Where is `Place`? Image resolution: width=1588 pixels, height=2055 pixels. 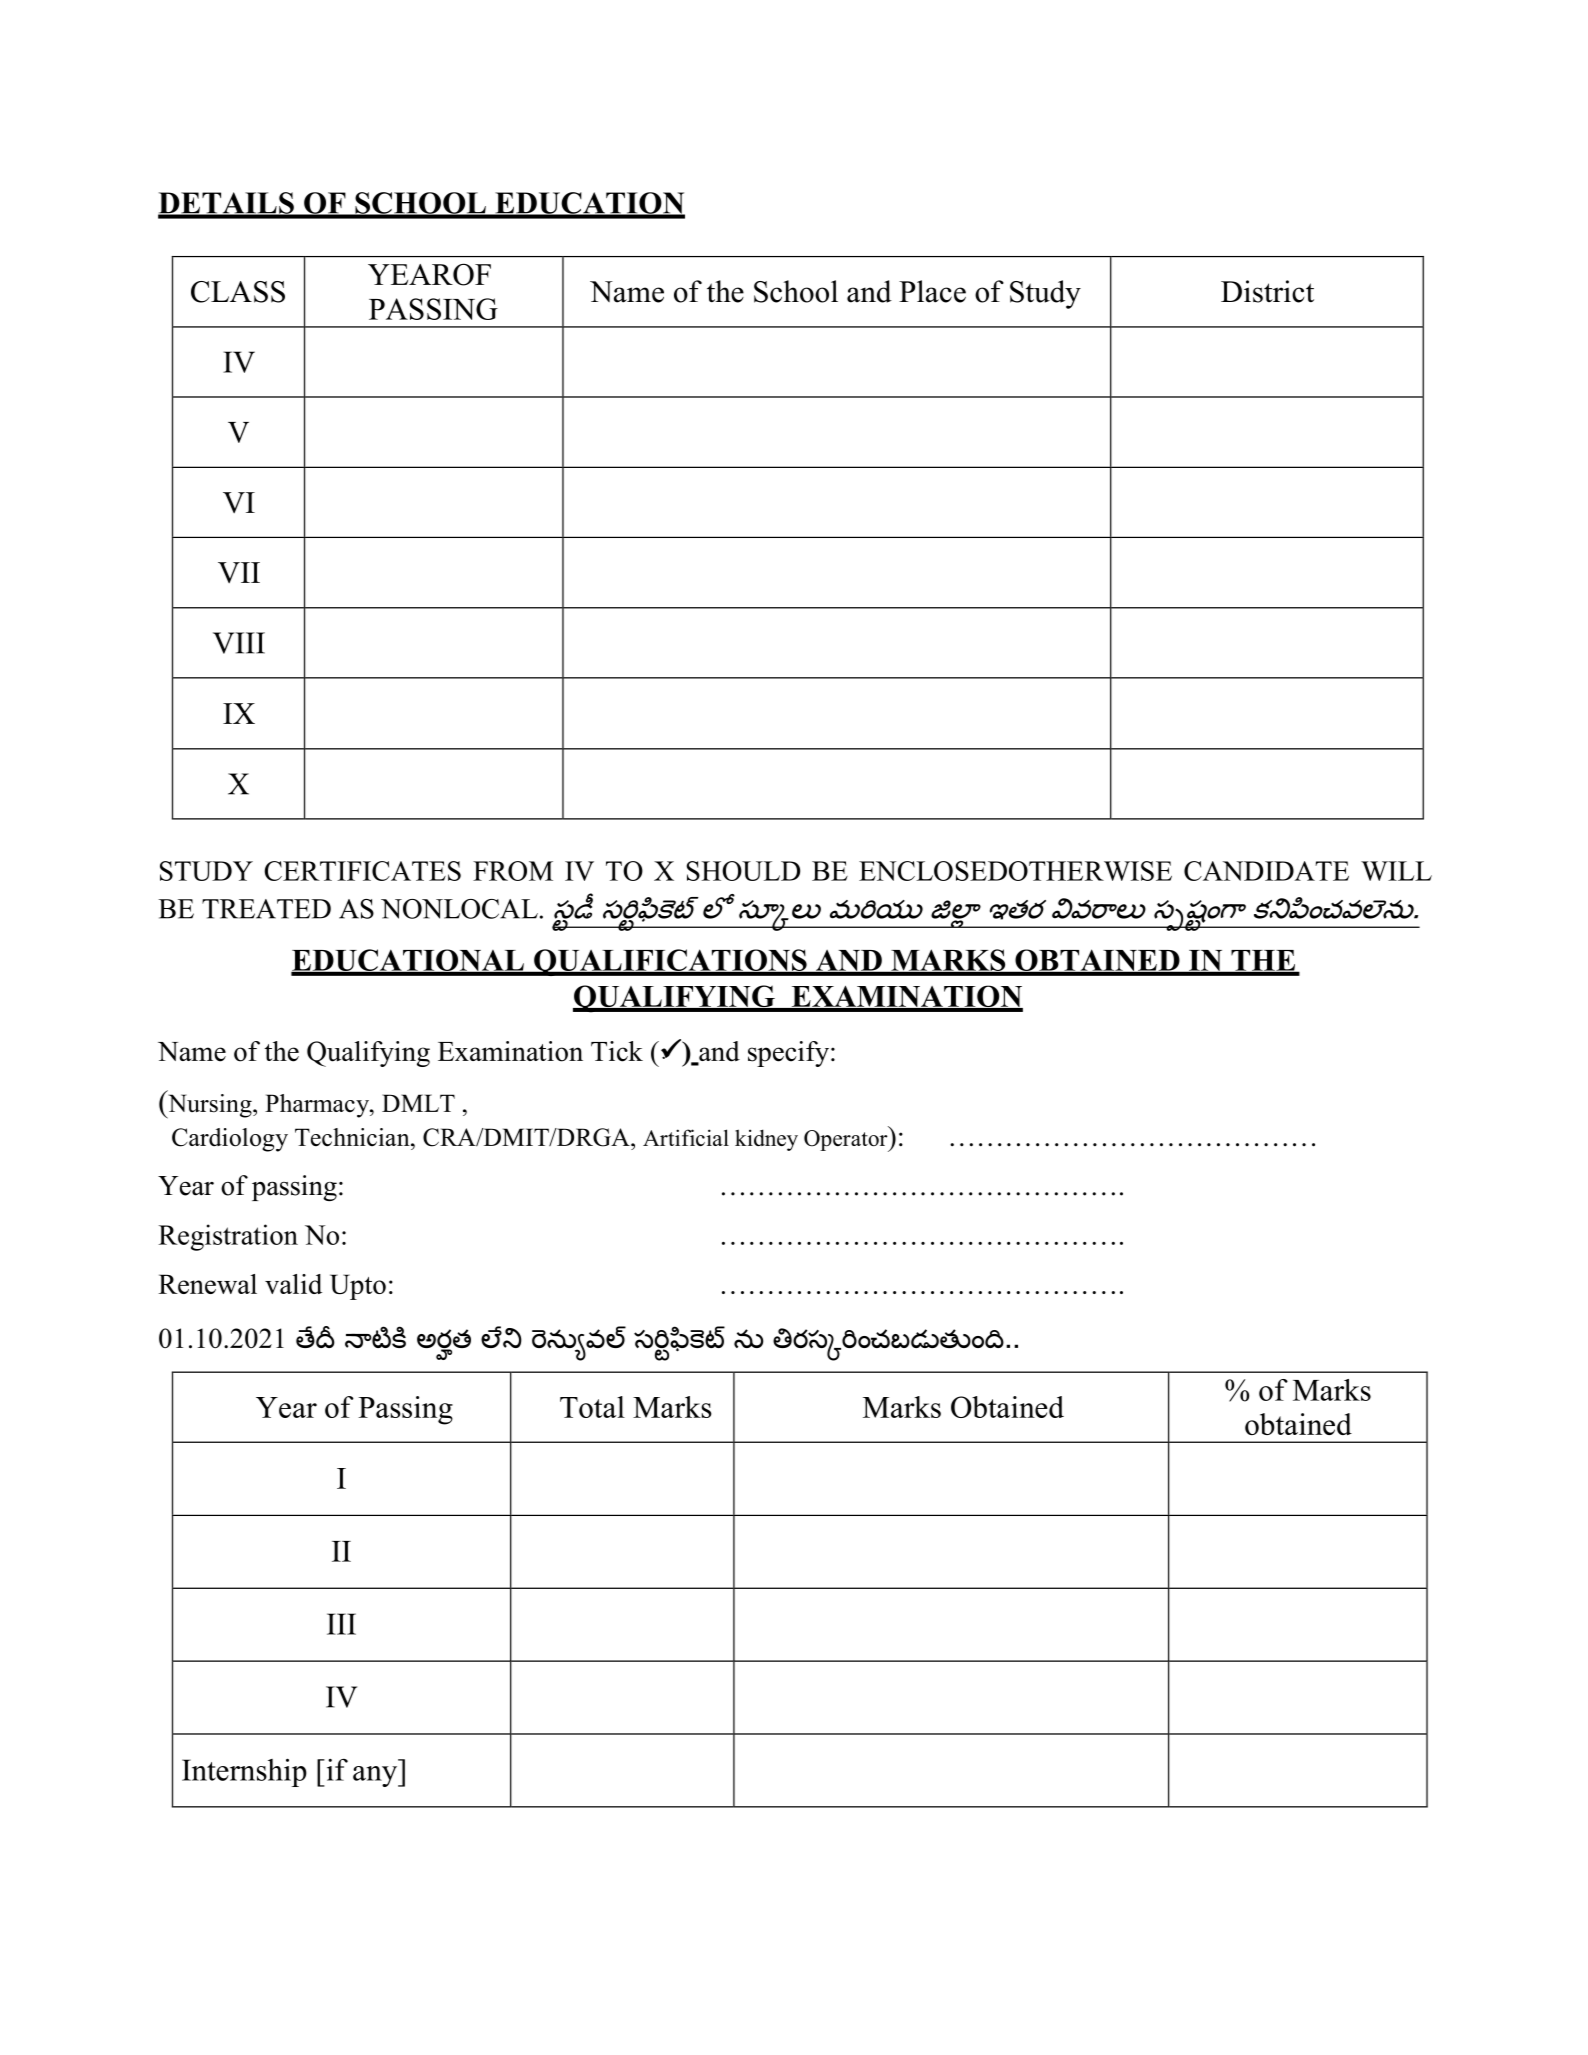
Place is located at coordinates (932, 291).
